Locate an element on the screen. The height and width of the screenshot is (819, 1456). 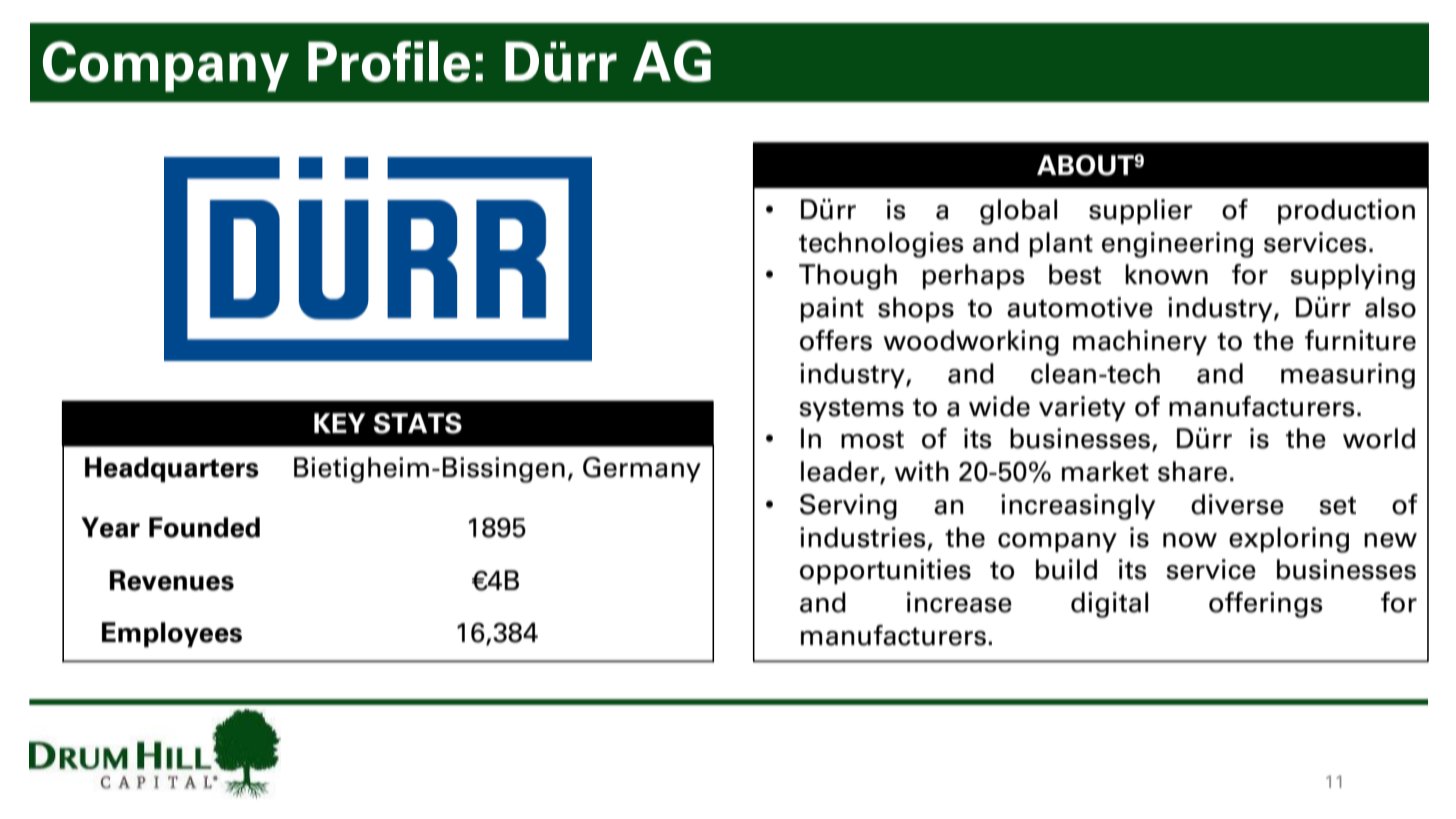
supplier is located at coordinates (1141, 211).
